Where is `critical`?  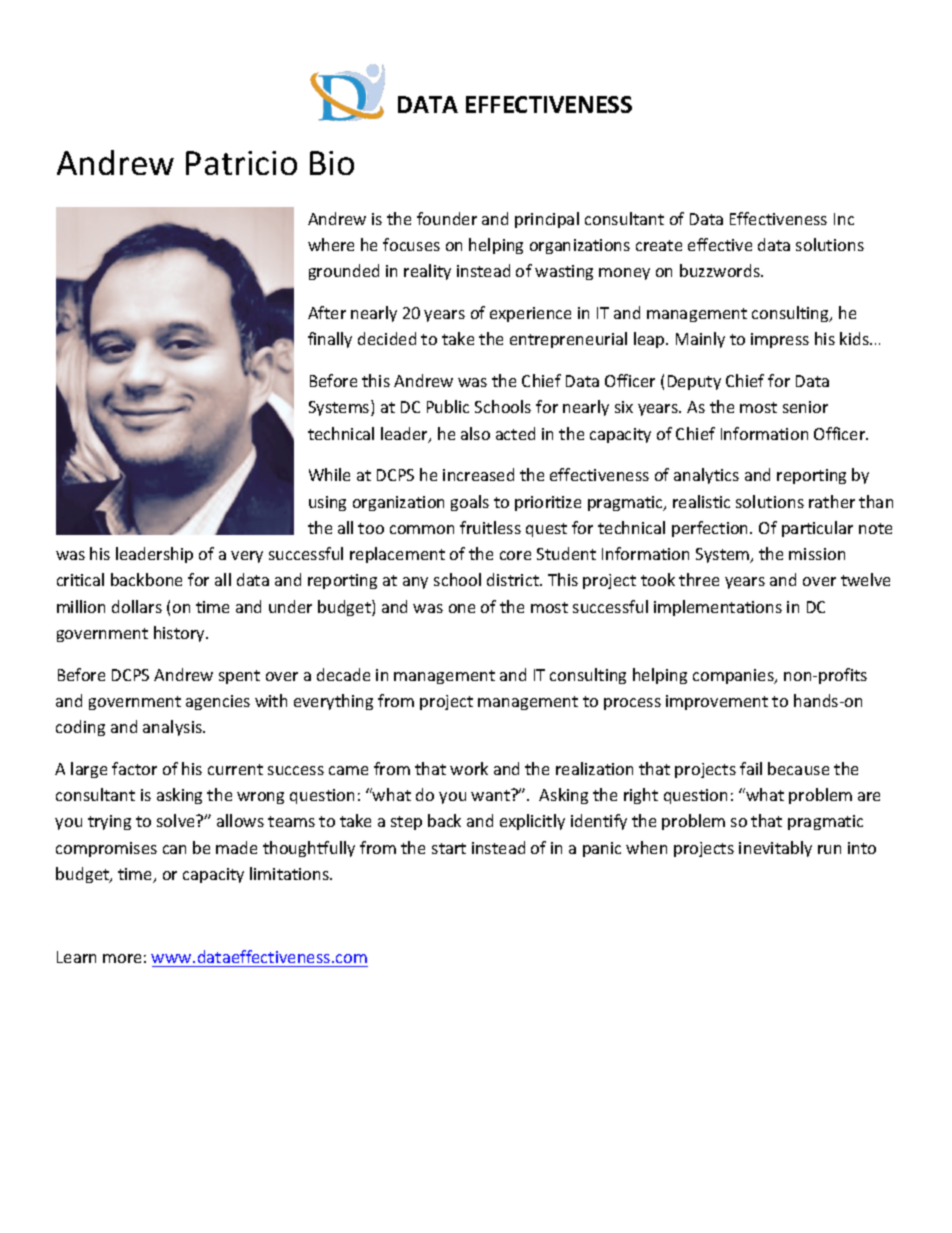 critical is located at coordinates (80, 579).
